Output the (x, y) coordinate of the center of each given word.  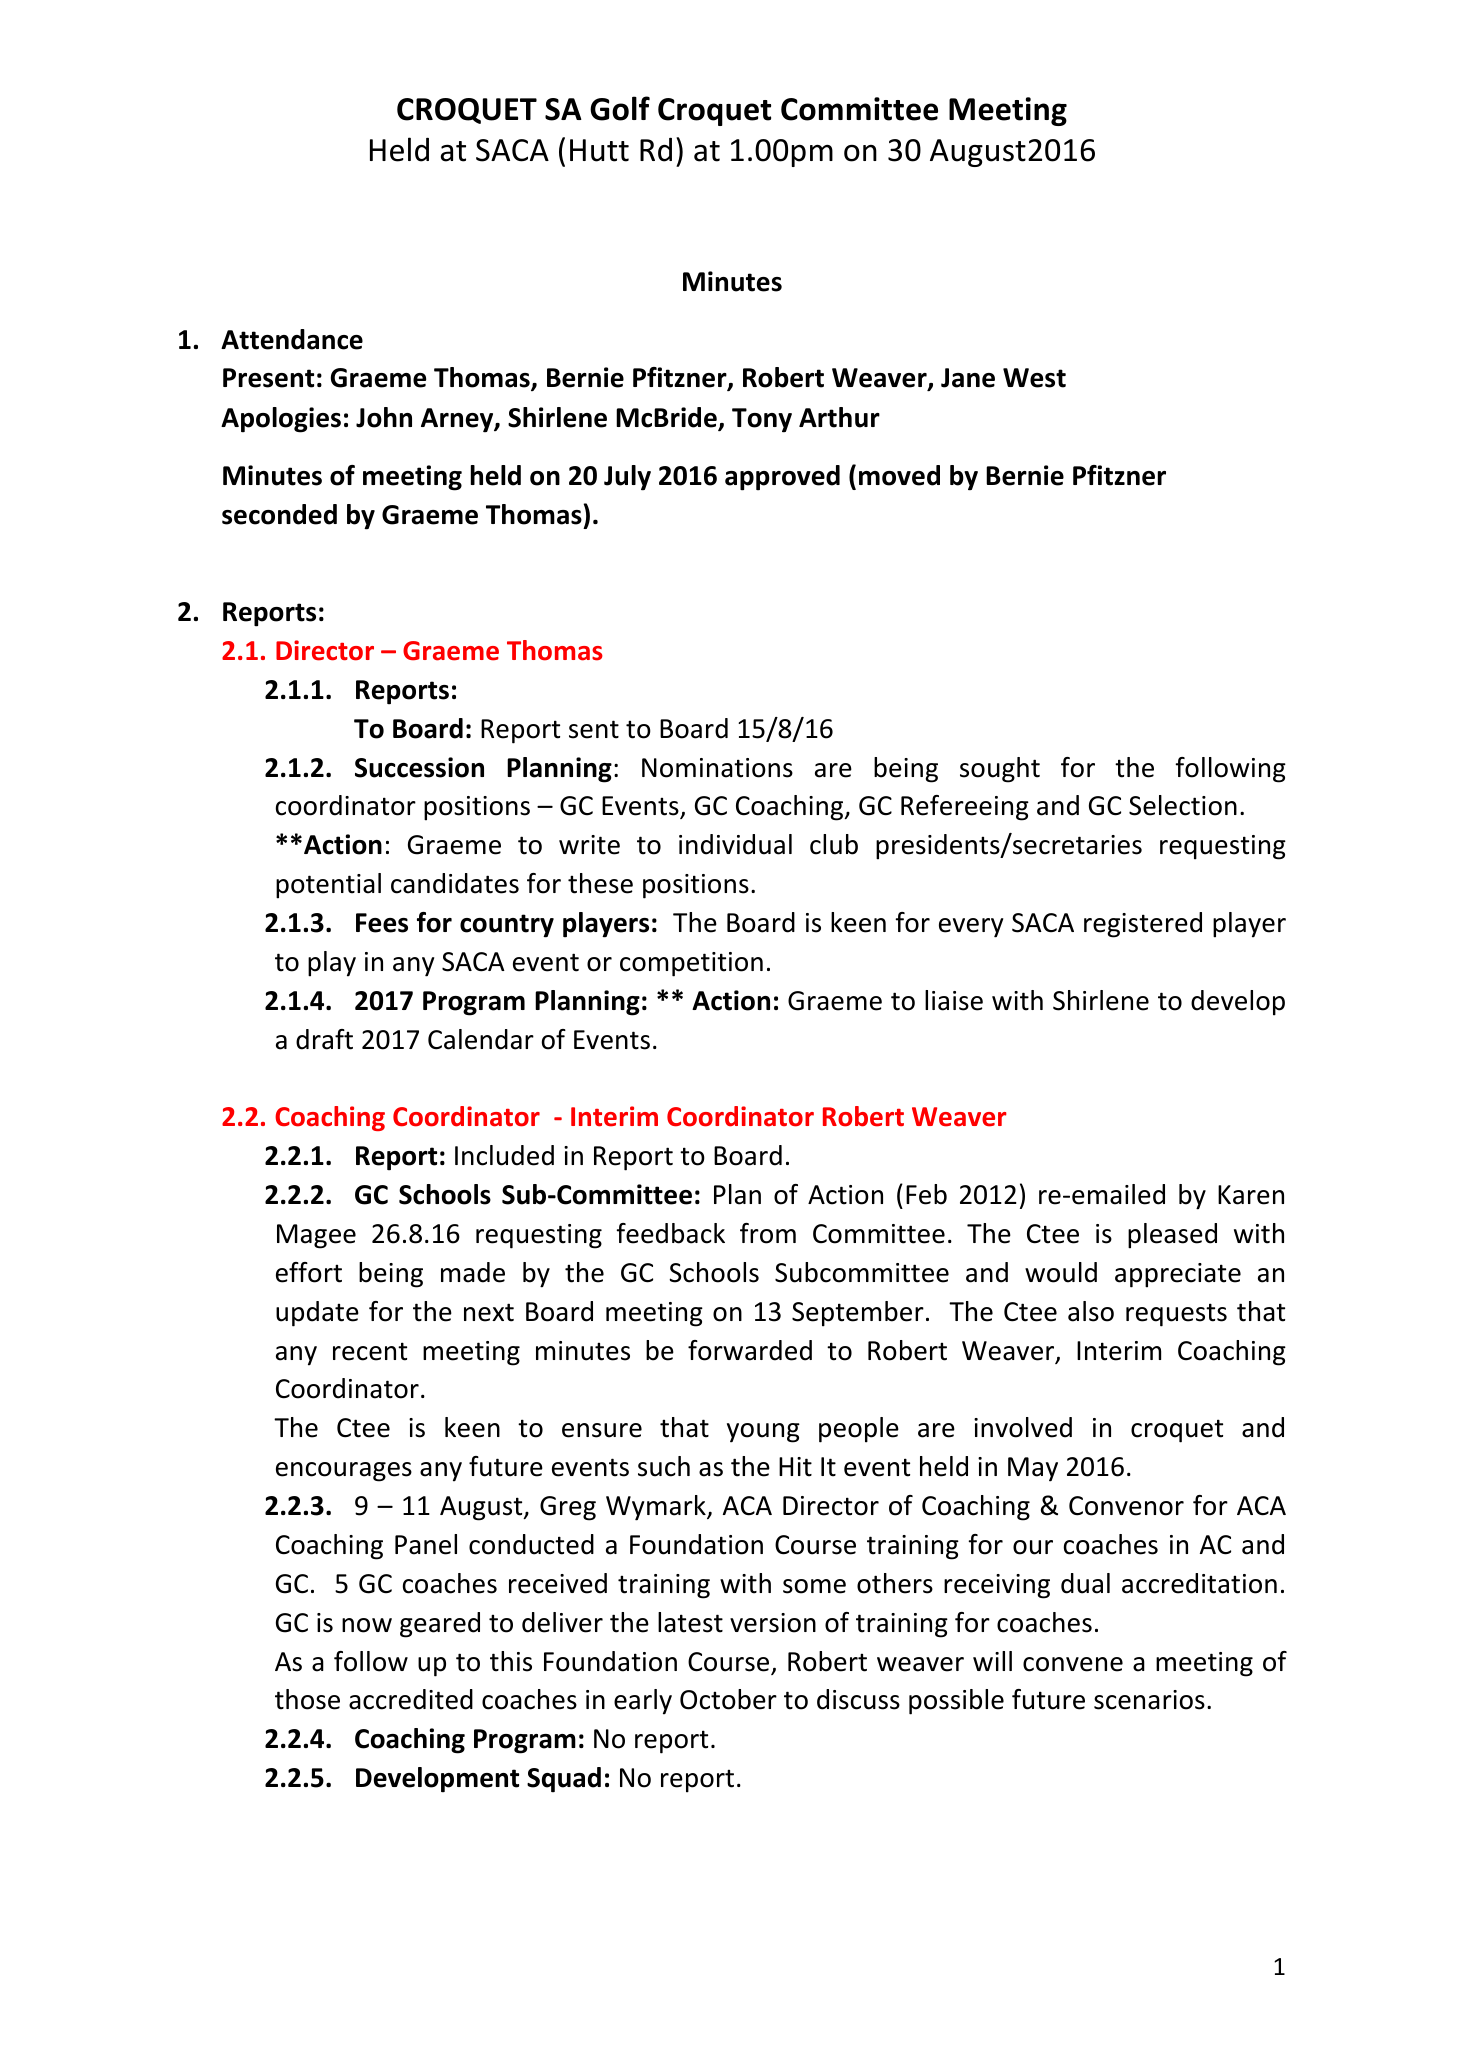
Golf (620, 108)
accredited (411, 1699)
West (1034, 378)
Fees (382, 923)
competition (691, 964)
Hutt (599, 150)
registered (1143, 925)
